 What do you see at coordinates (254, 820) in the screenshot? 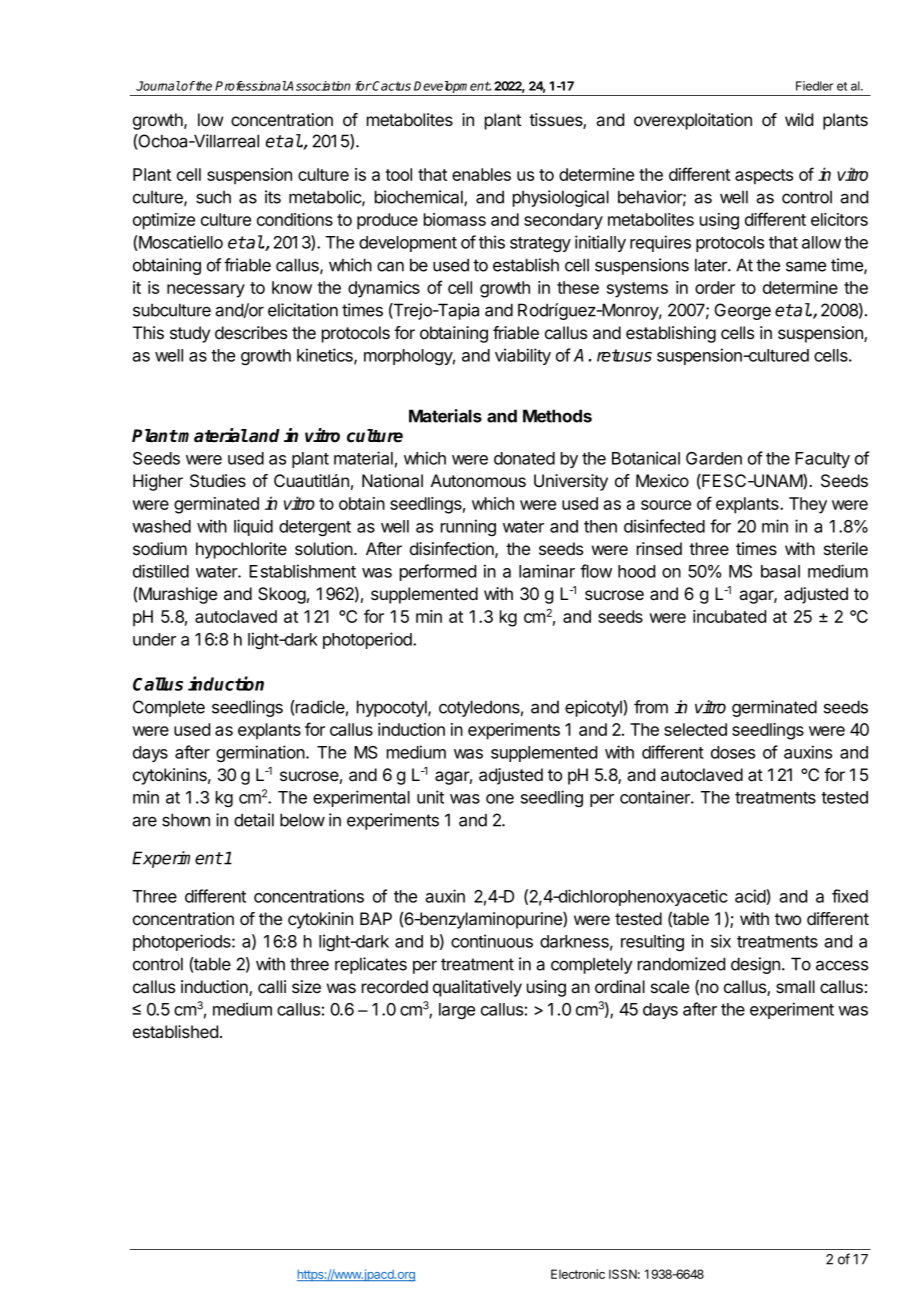
I see `detail` at bounding box center [254, 820].
